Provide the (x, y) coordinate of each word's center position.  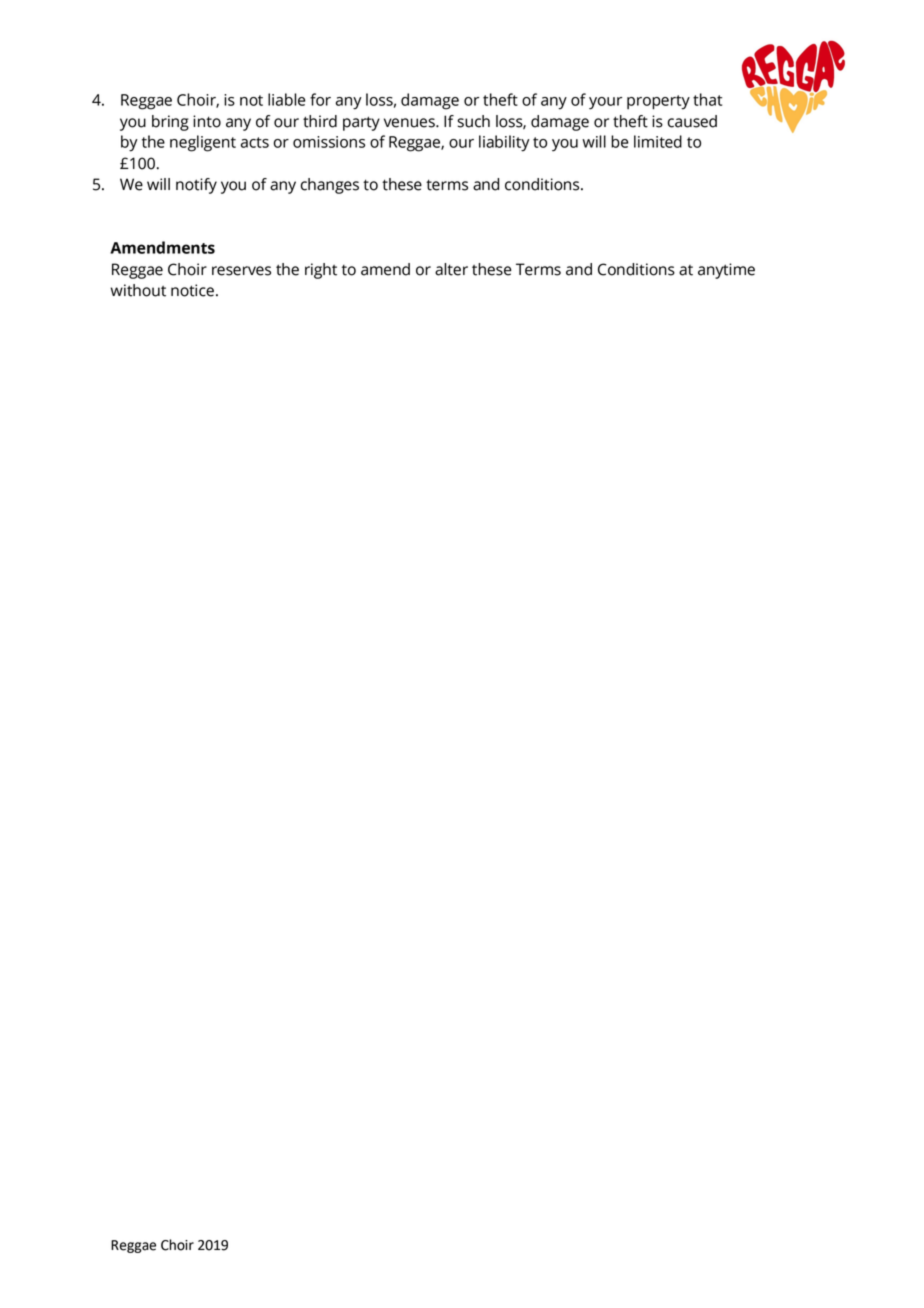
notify (196, 186)
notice (192, 290)
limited (658, 141)
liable (287, 99)
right (321, 271)
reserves (241, 271)
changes (330, 186)
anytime (726, 271)
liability (504, 143)
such (473, 121)
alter (451, 269)
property (658, 102)
